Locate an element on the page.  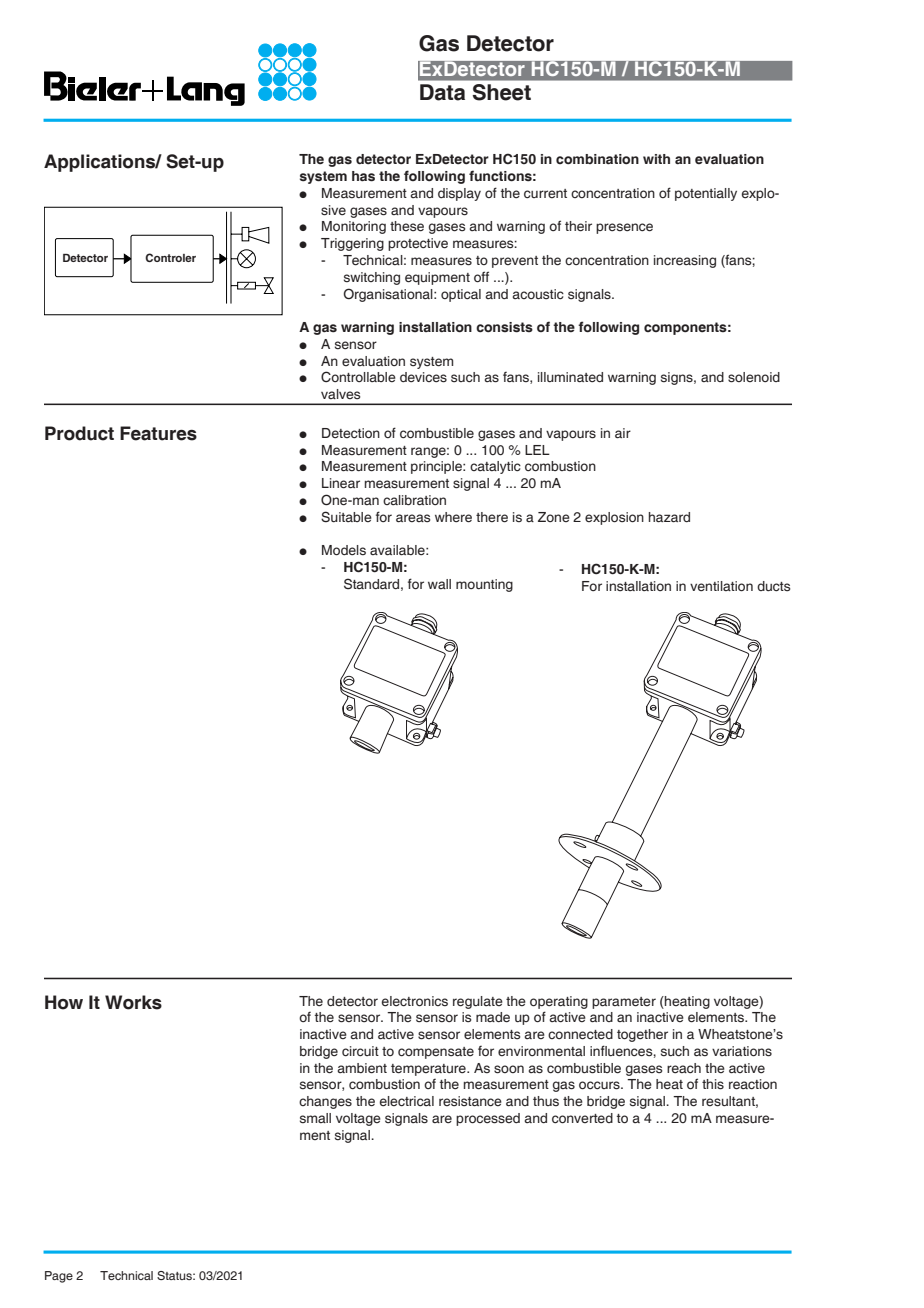
Controler is located at coordinates (170, 257).
